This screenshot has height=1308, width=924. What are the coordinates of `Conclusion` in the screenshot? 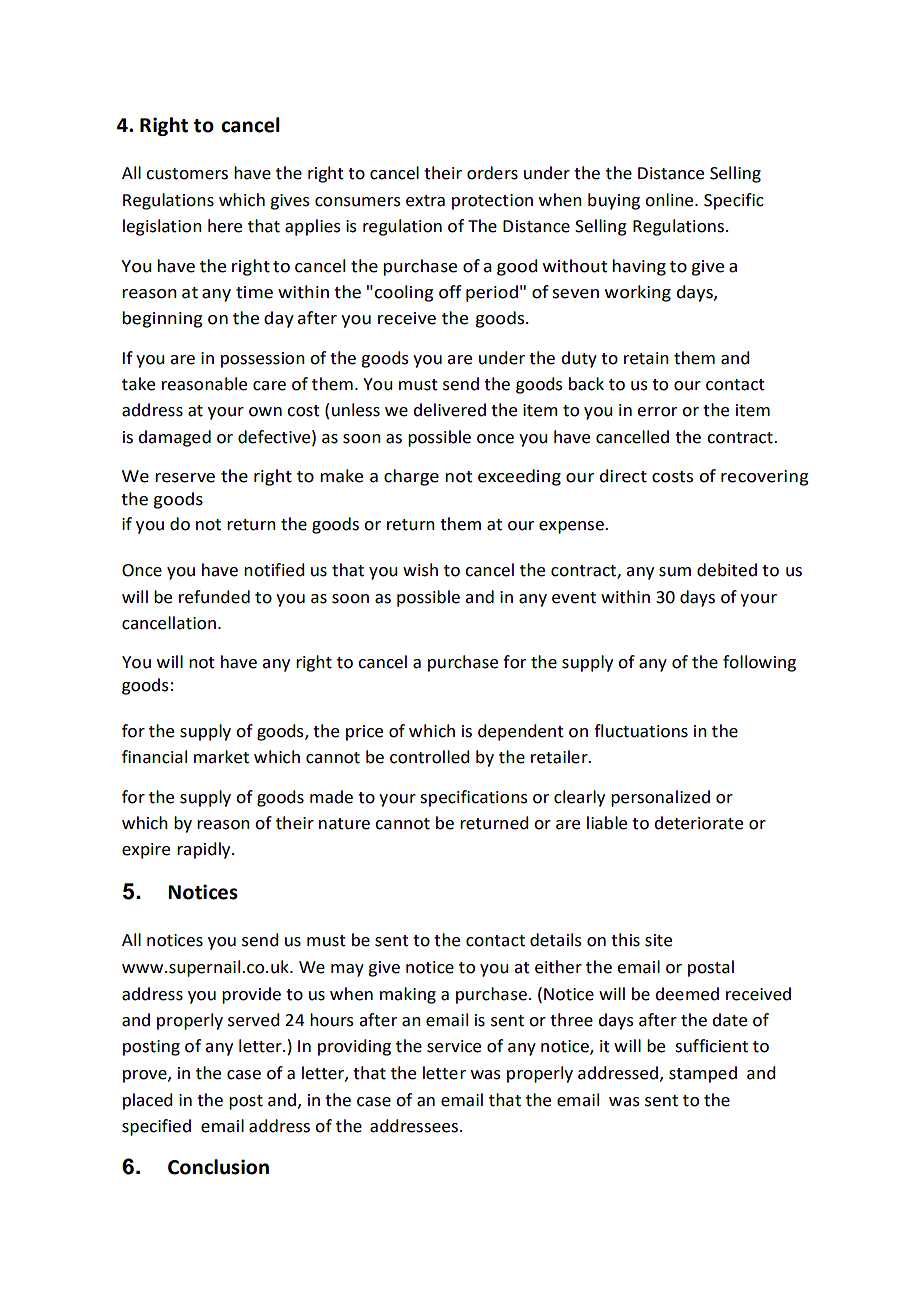 It's located at (218, 1167).
